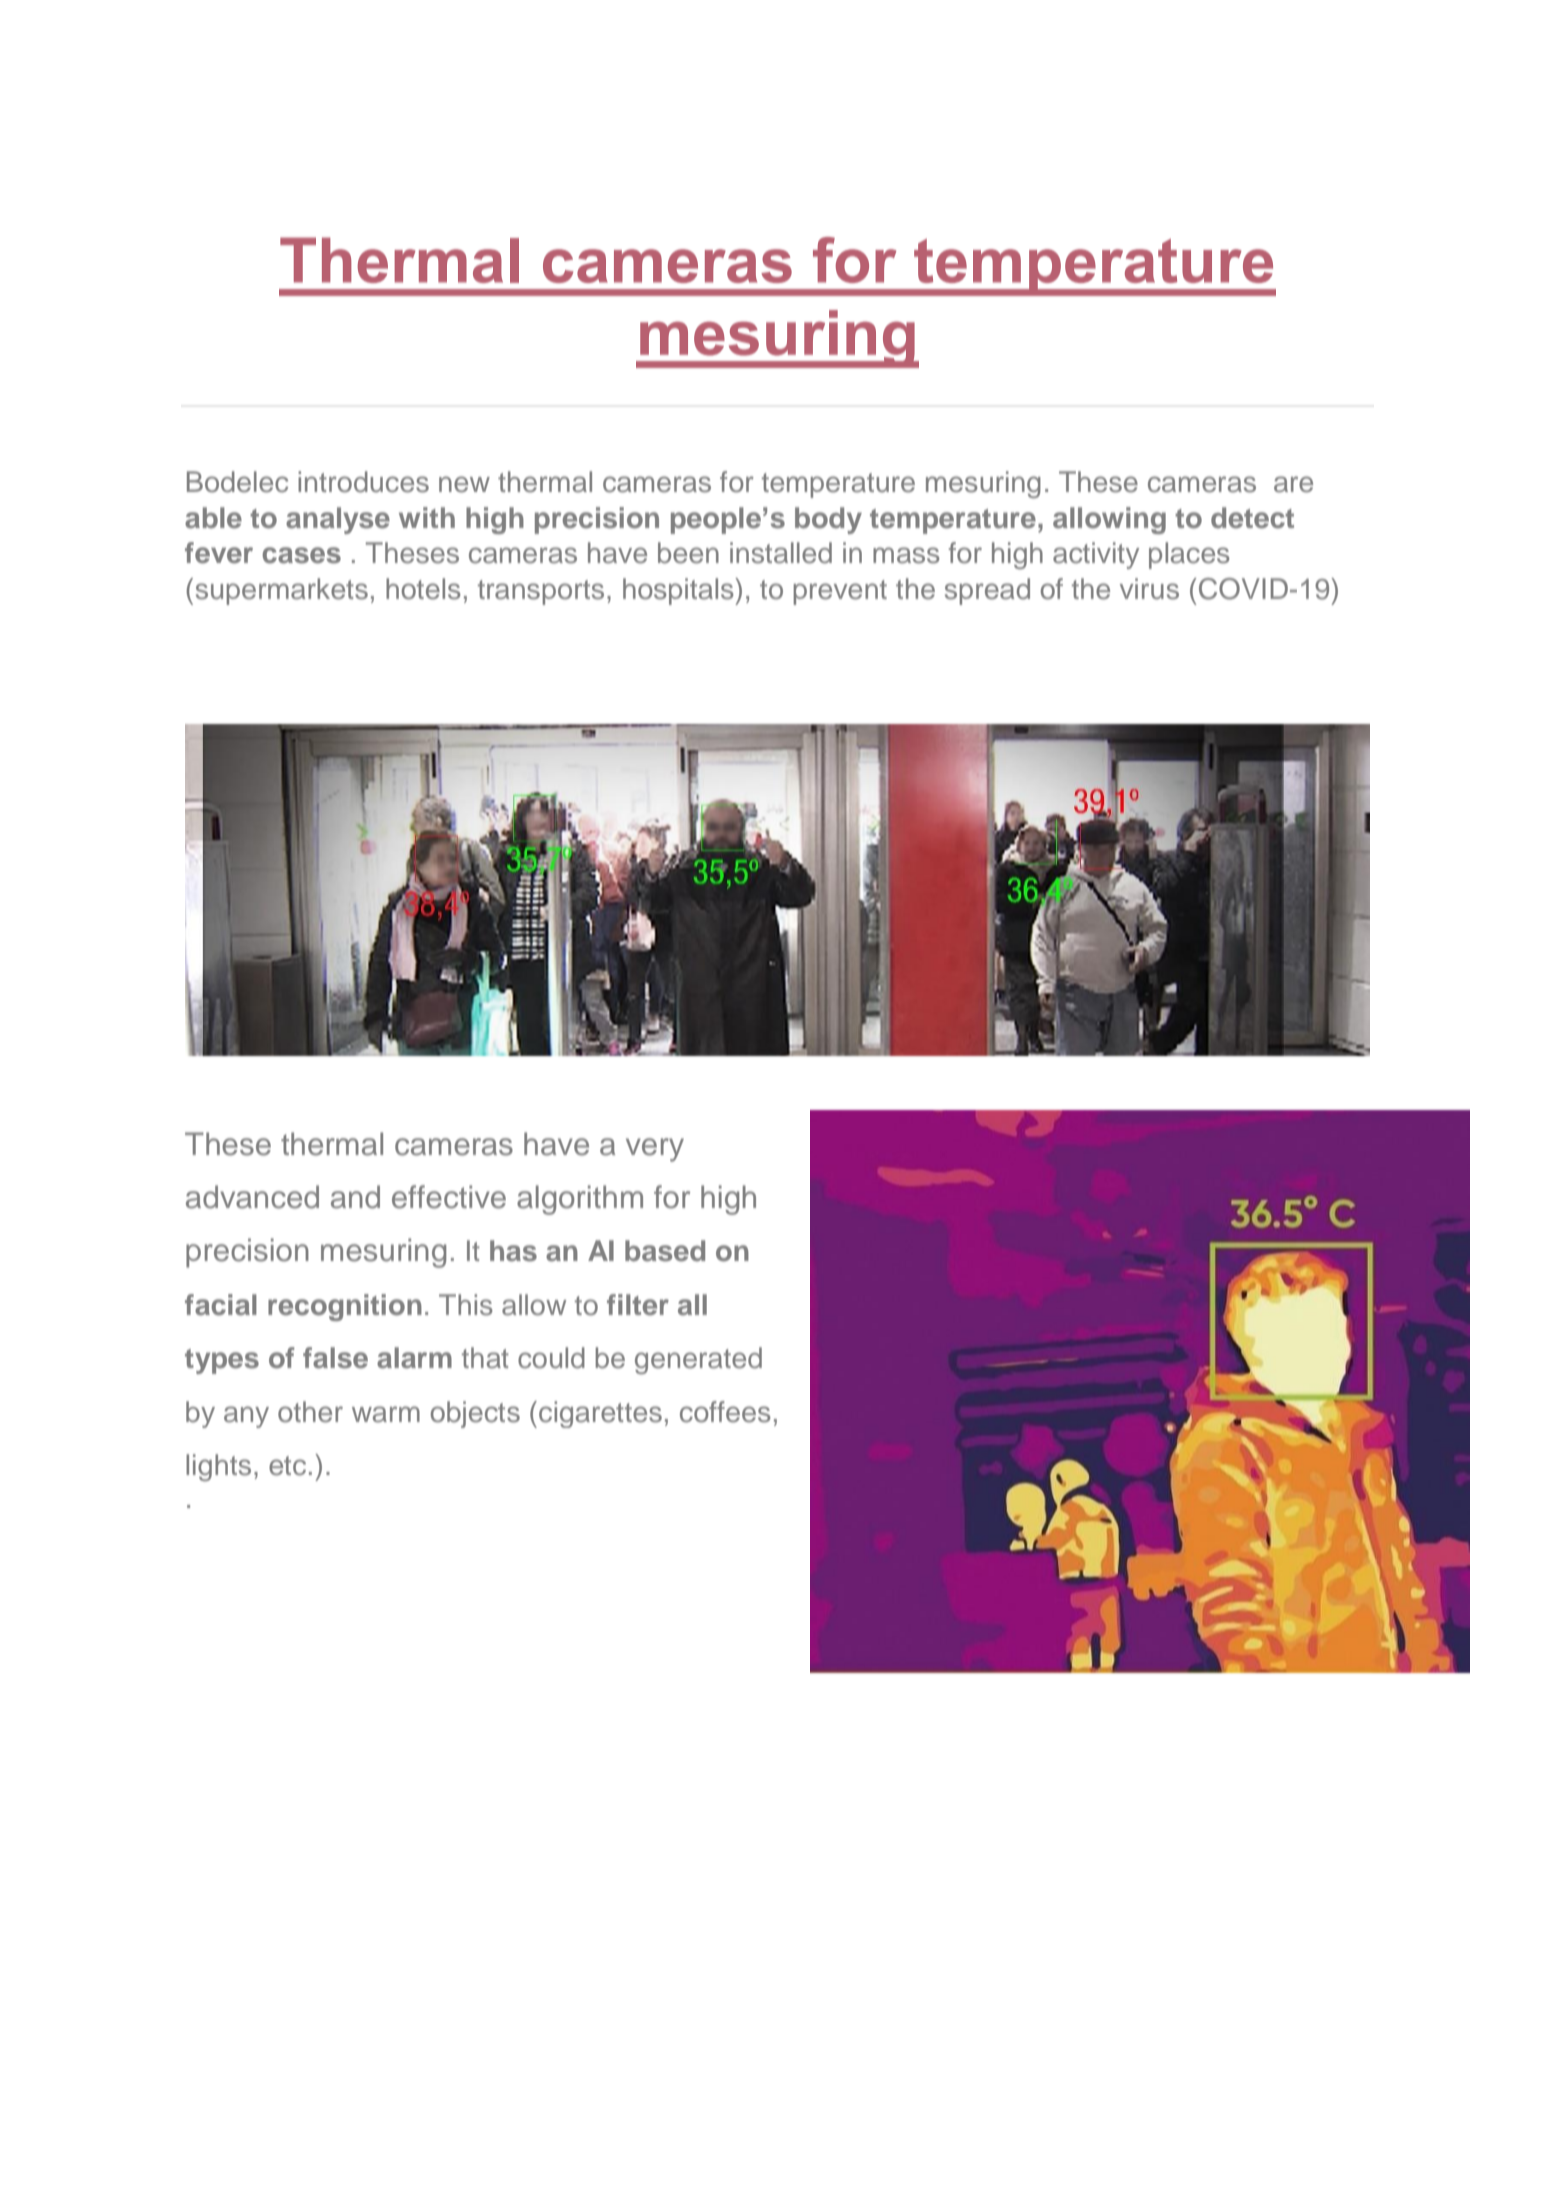  What do you see at coordinates (1096, 555) in the image?
I see `activity` at bounding box center [1096, 555].
